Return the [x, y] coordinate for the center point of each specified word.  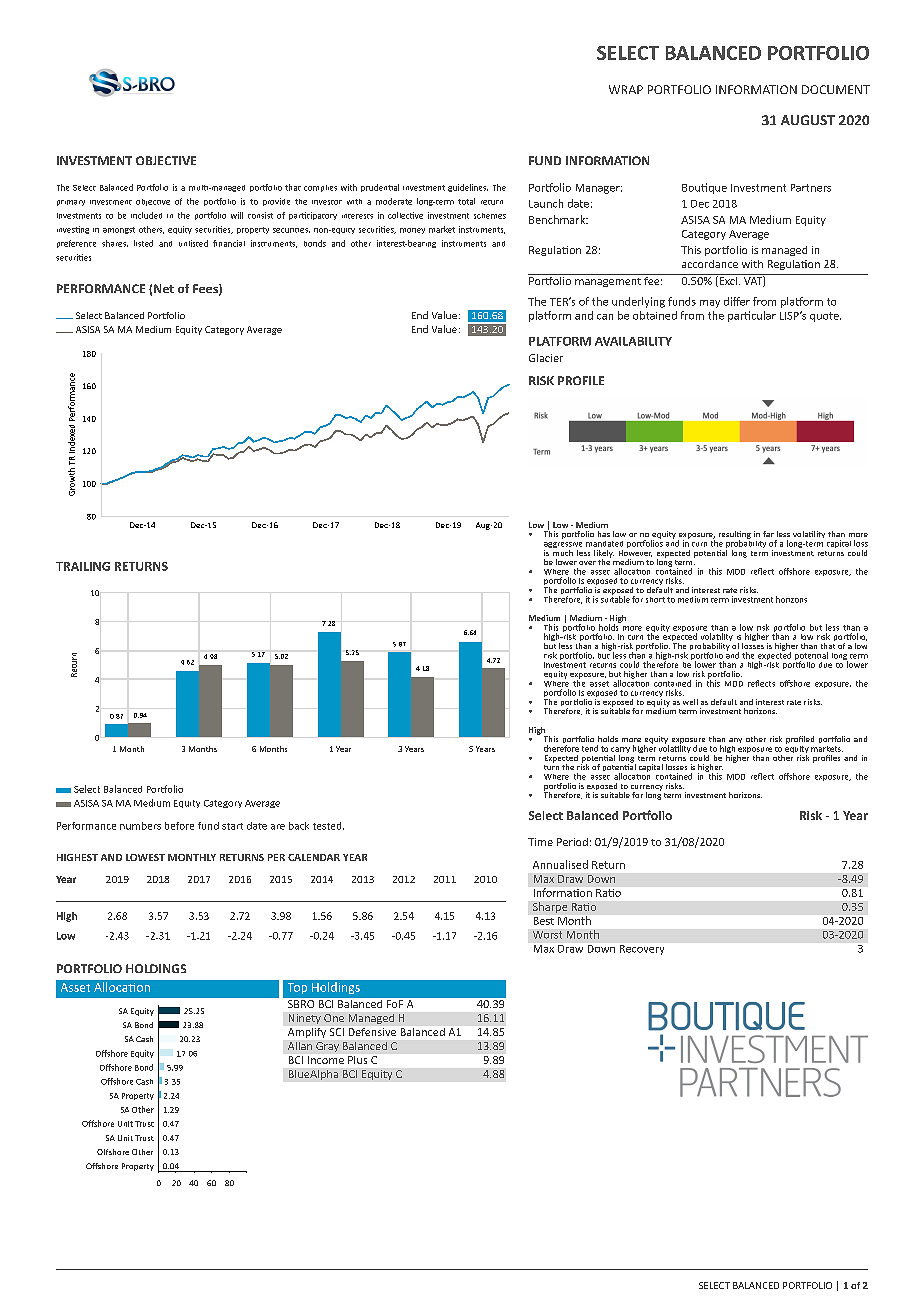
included [146, 215]
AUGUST [808, 120]
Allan [300, 1046]
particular [752, 316]
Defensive [372, 1032]
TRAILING [83, 566]
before [179, 826]
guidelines [468, 188]
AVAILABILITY [633, 341]
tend [590, 748]
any [735, 740]
